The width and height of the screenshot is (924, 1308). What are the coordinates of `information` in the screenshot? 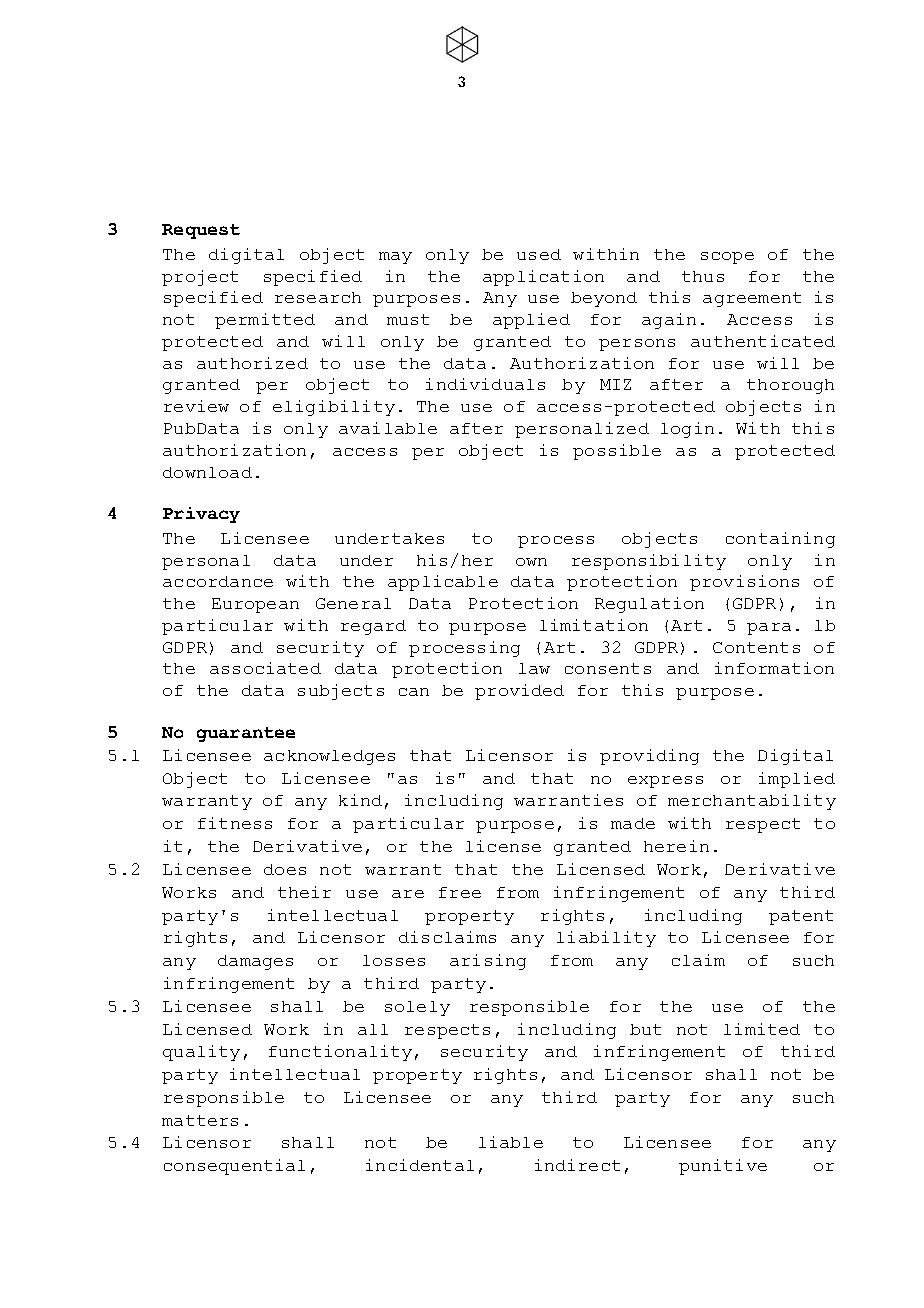 It's located at (774, 668).
